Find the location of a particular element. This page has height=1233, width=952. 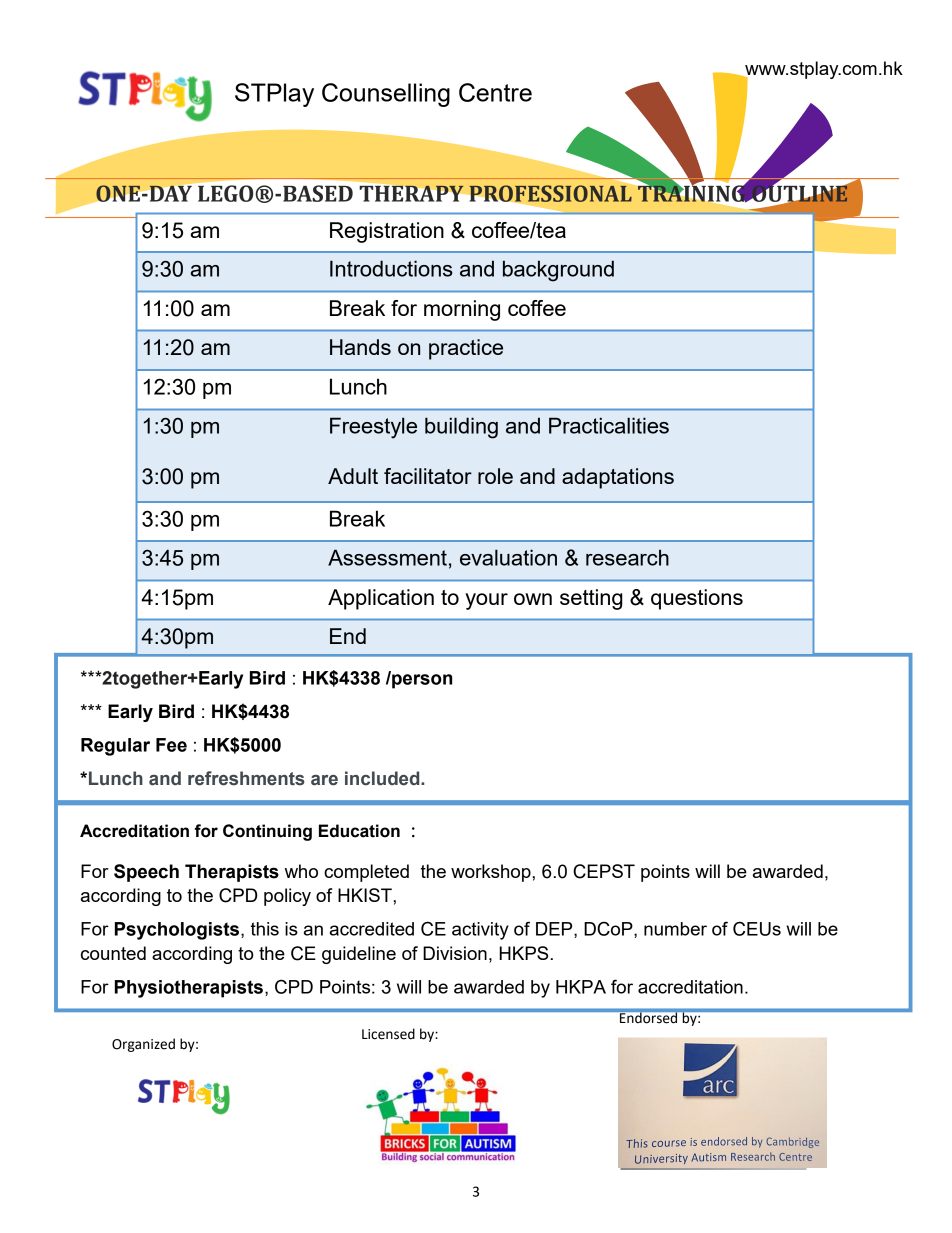

Organized is located at coordinates (143, 1045).
